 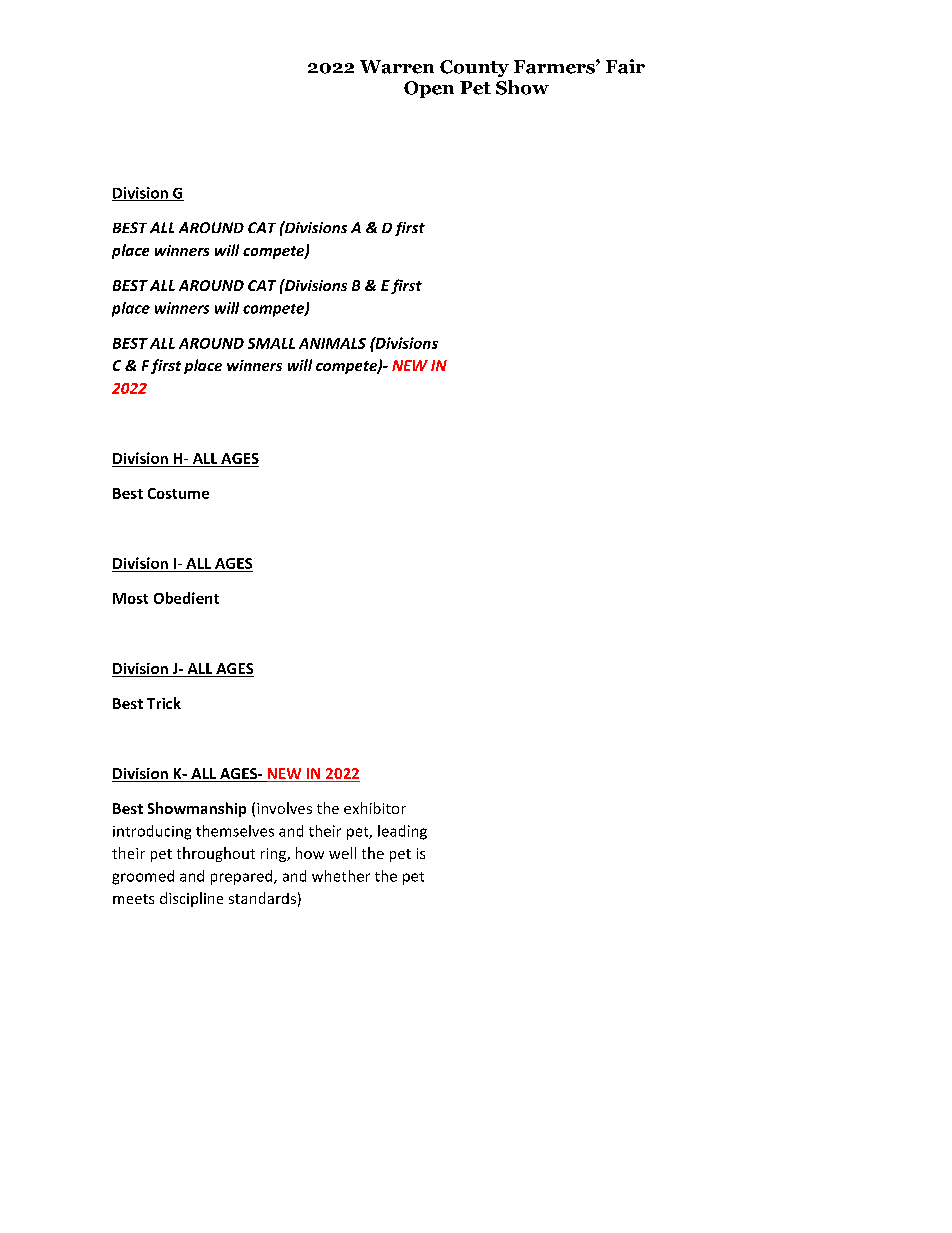 I want to click on Open, so click(x=429, y=89).
